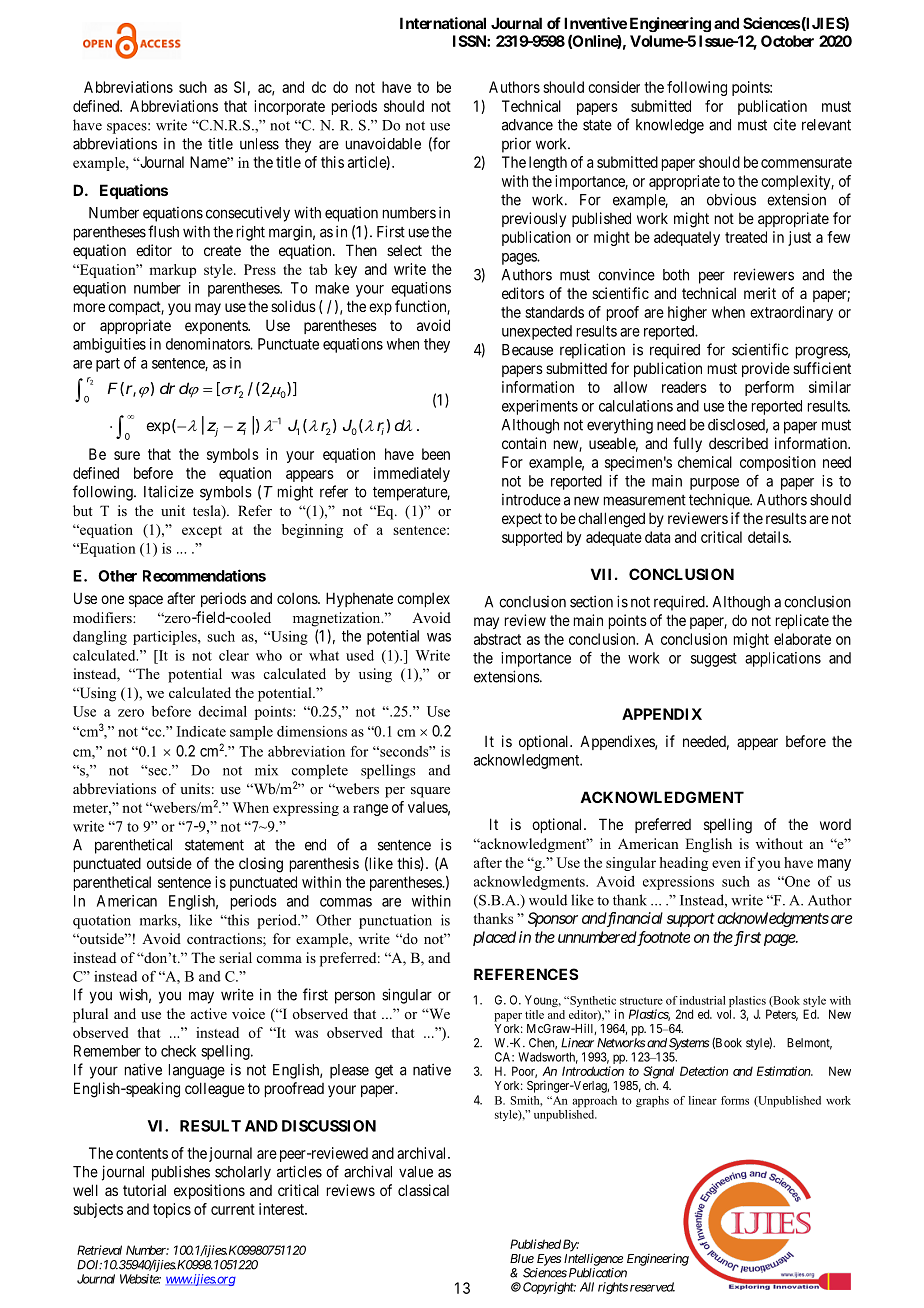 This document has width=924, height=1308. Describe the element at coordinates (289, 107) in the document. I see `incorporate` at that location.
